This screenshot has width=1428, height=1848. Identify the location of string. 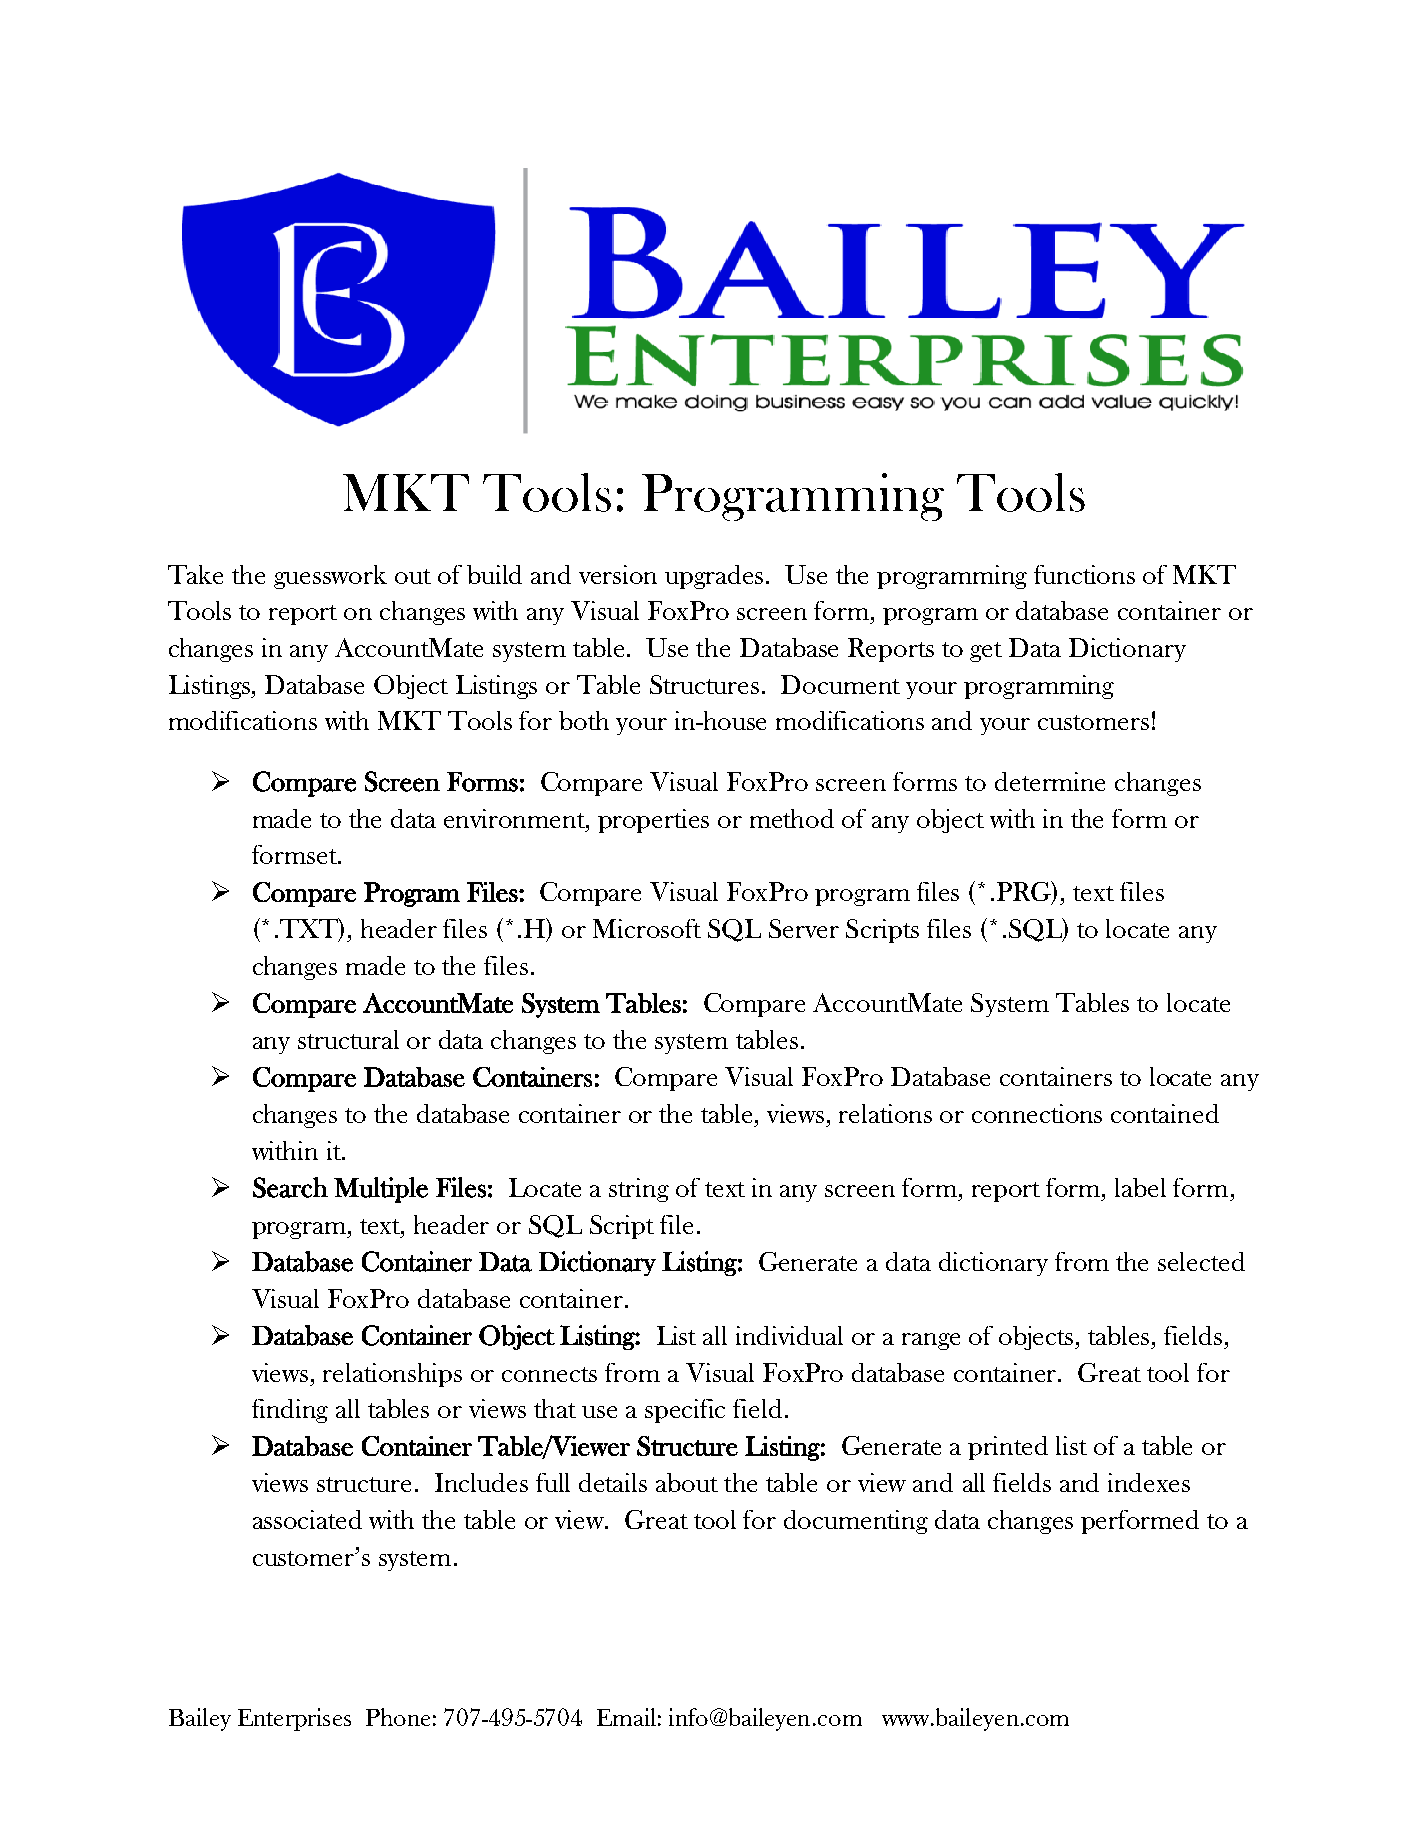
(639, 1190).
